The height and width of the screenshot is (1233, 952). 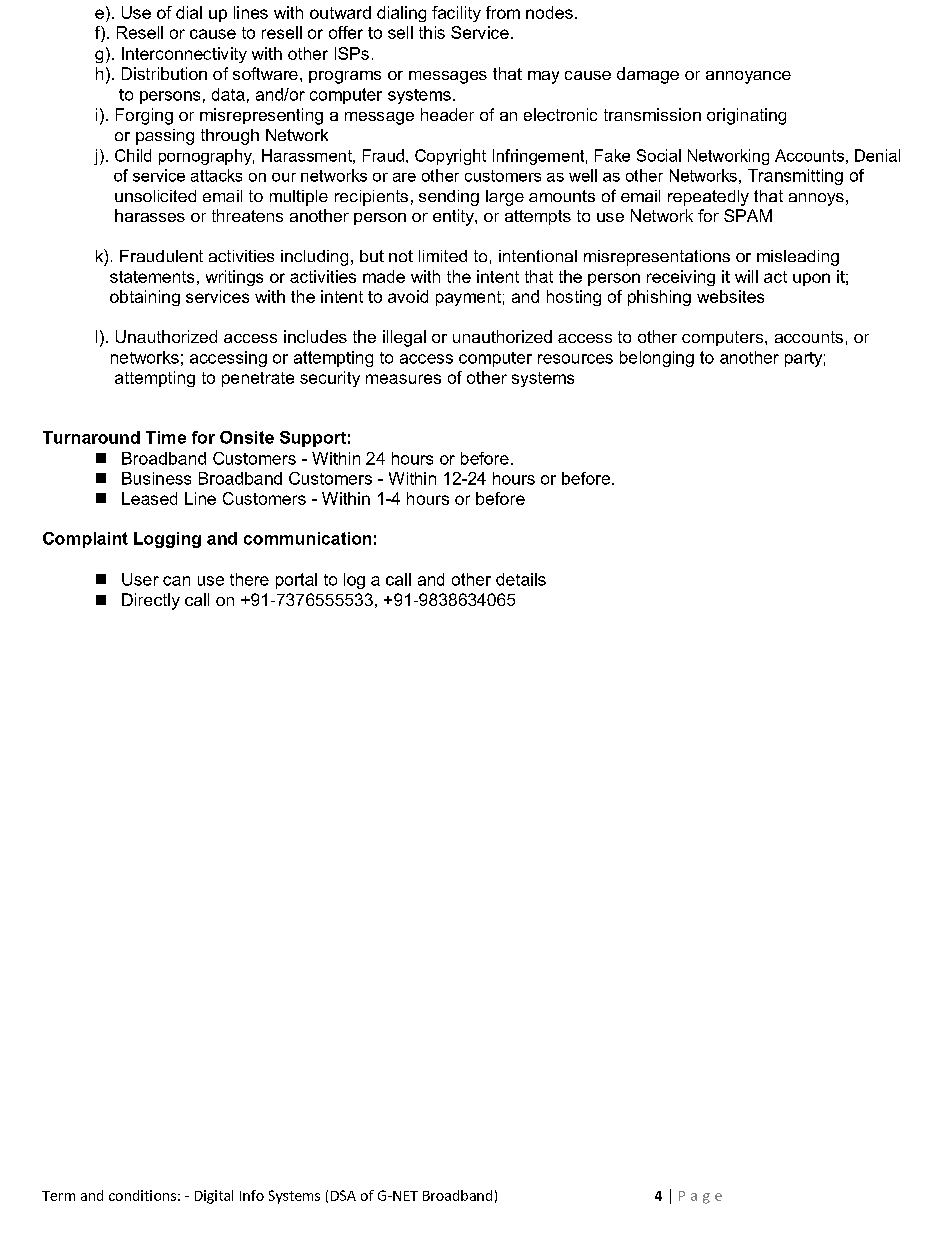 What do you see at coordinates (343, 1195) in the screenshot?
I see `DSA` at bounding box center [343, 1195].
